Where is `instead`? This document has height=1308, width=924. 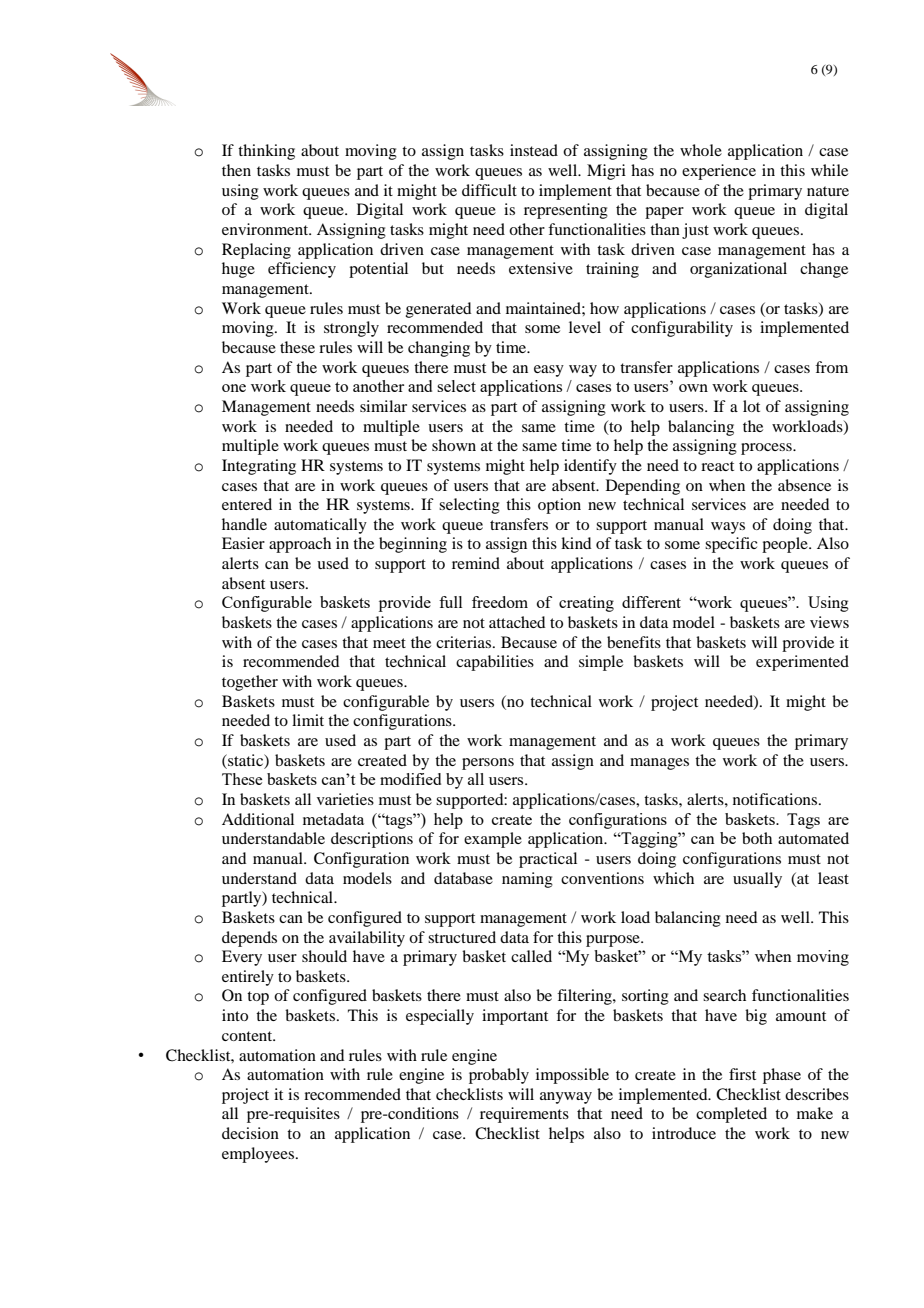 instead is located at coordinates (534, 150).
